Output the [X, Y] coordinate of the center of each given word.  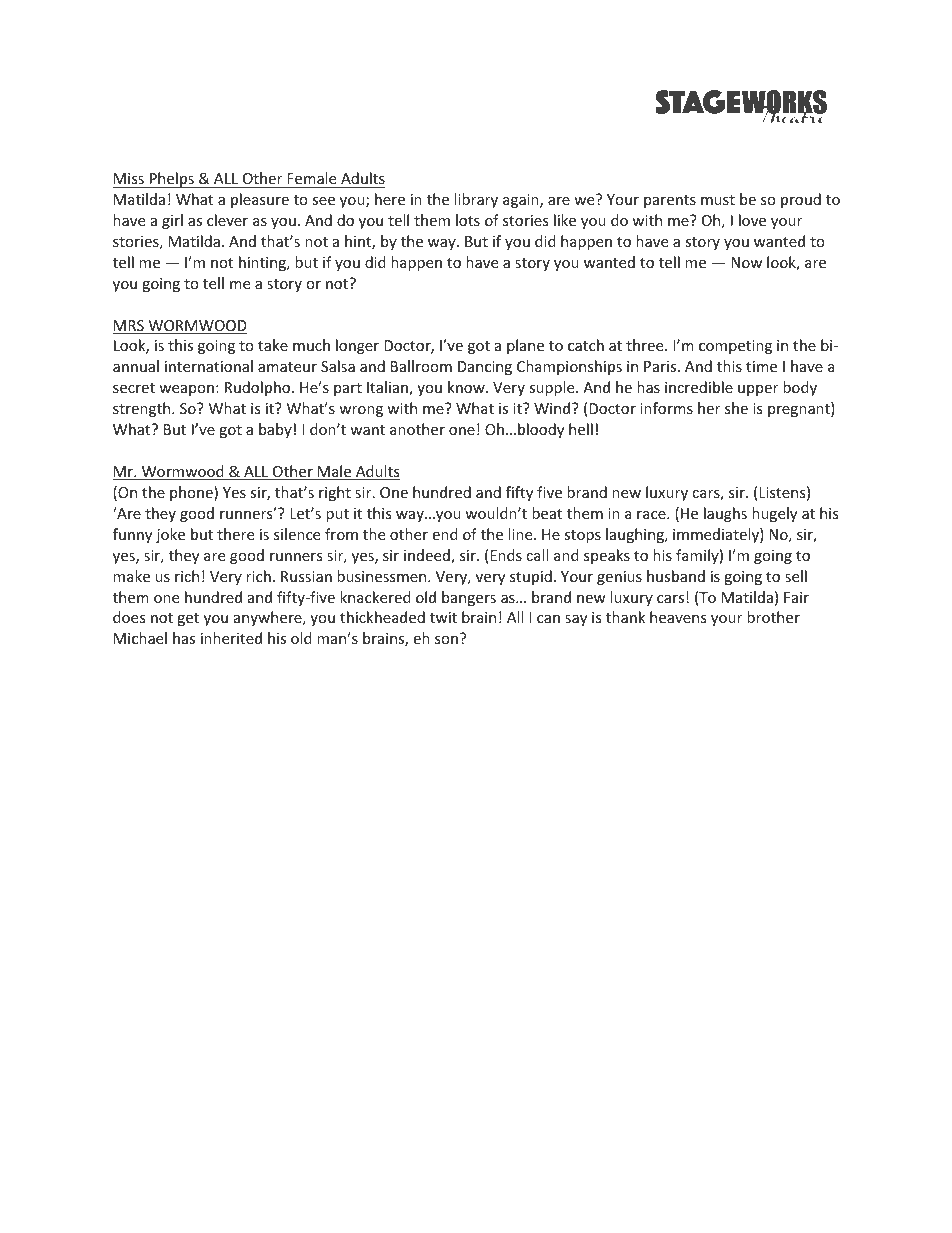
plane [525, 346]
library [476, 200]
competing [735, 347]
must [718, 200]
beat [547, 513]
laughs [725, 514]
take [273, 345]
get [188, 619]
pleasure [260, 200]
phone [192, 493]
